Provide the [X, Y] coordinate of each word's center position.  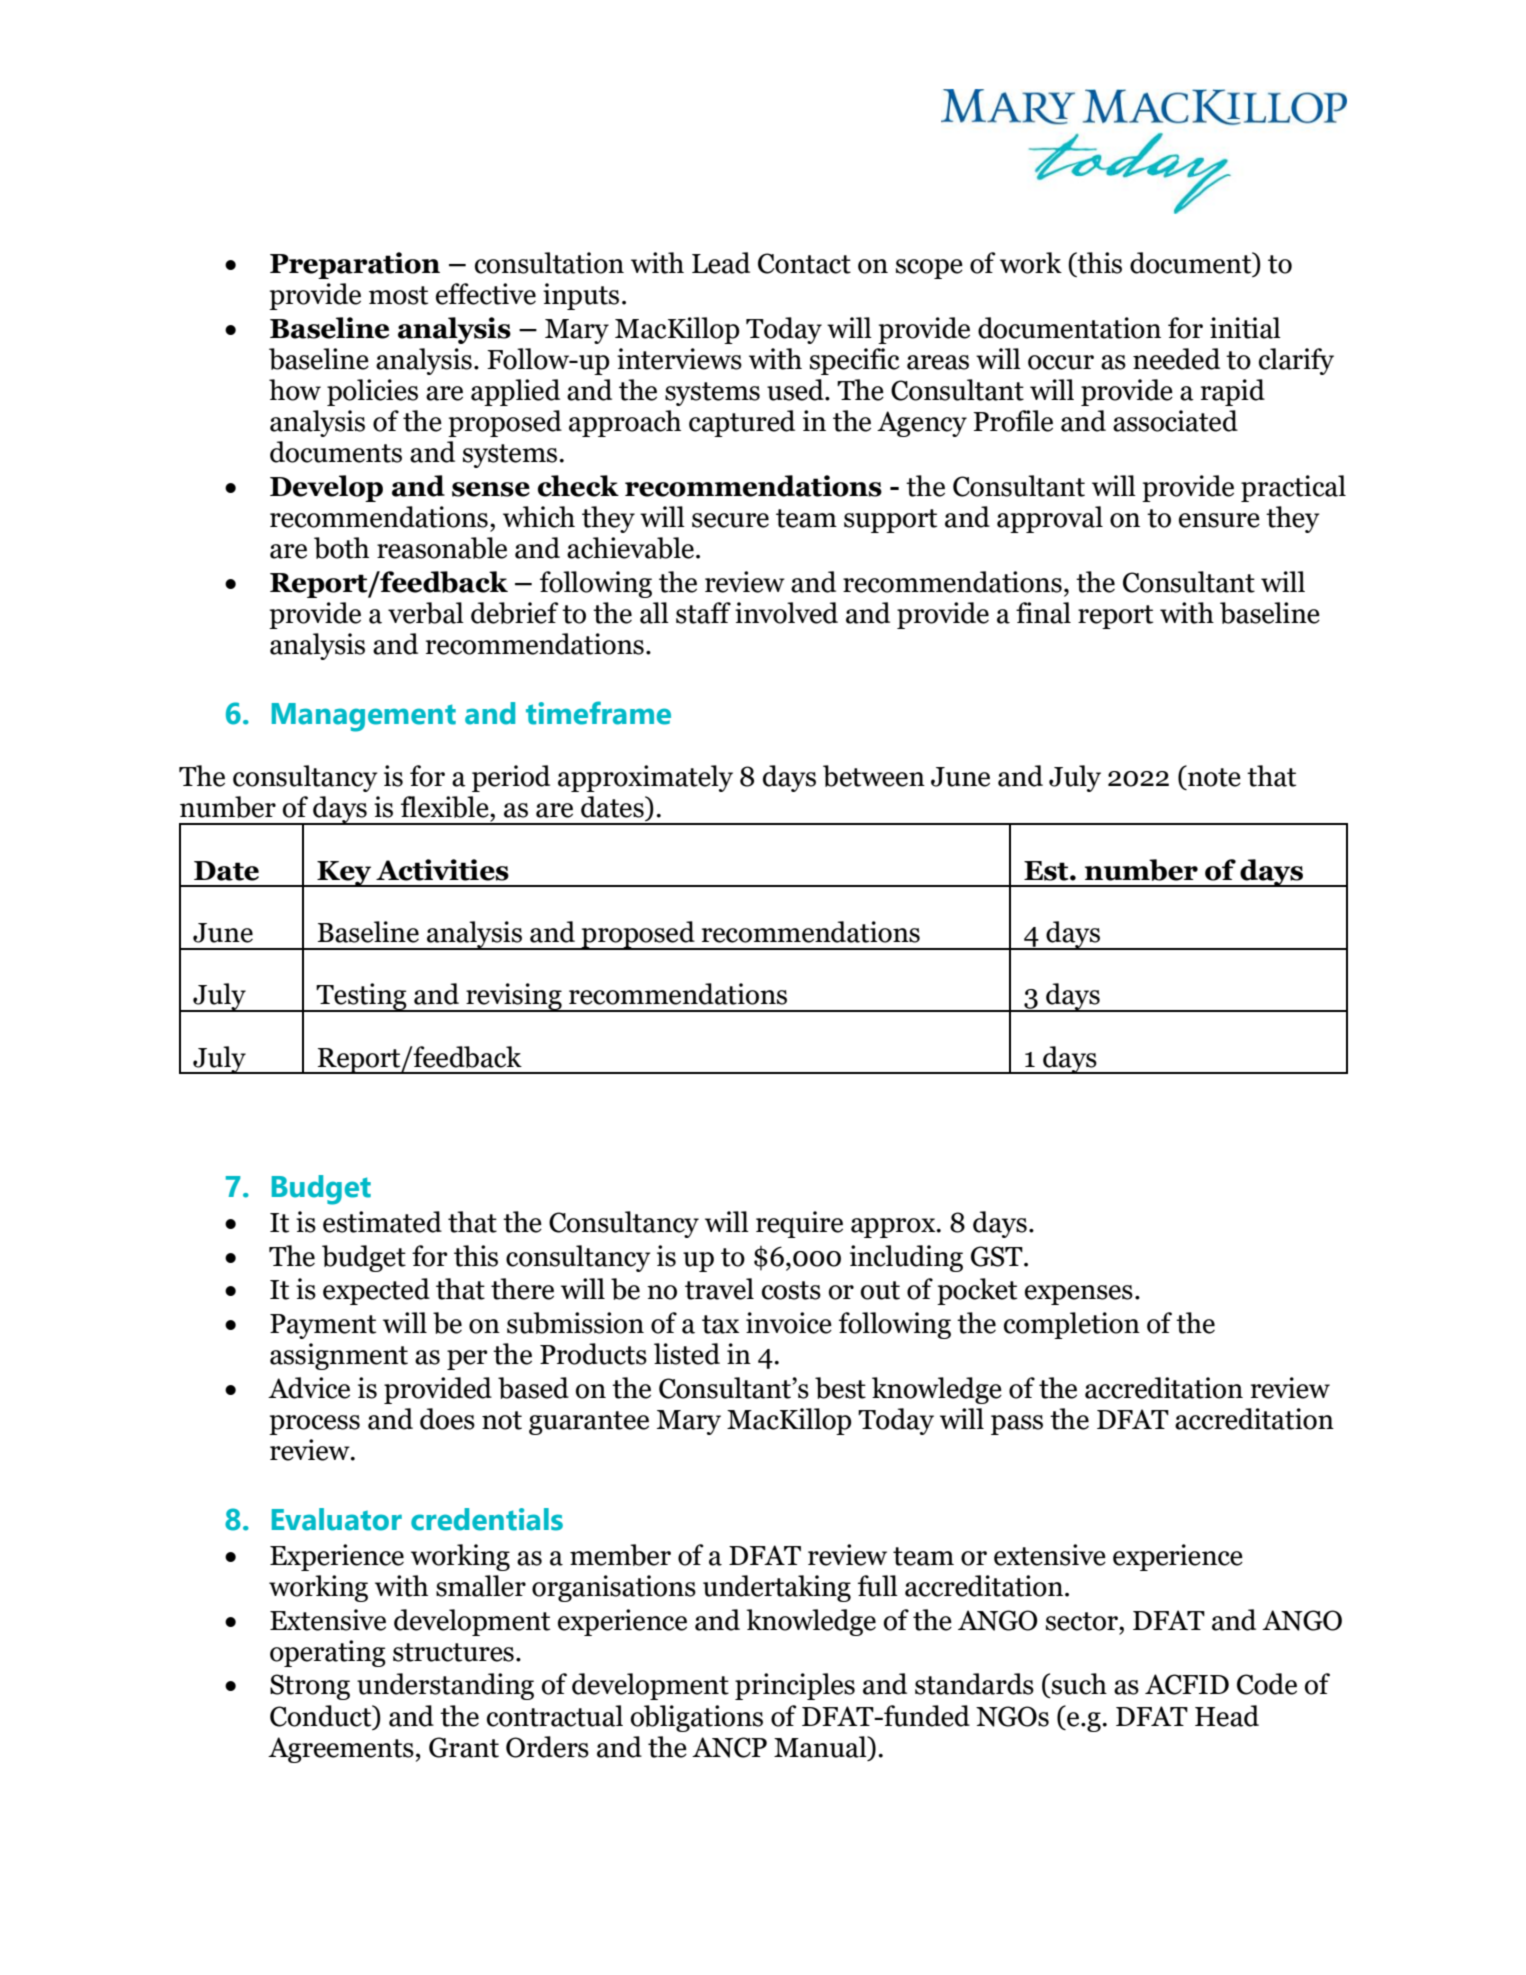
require [799, 1224]
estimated [382, 1222]
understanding [445, 1686]
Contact [804, 263]
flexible [446, 808]
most [398, 295]
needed [1176, 359]
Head [1227, 1716]
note [1213, 776]
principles [795, 1686]
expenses [1079, 1295]
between [874, 776]
